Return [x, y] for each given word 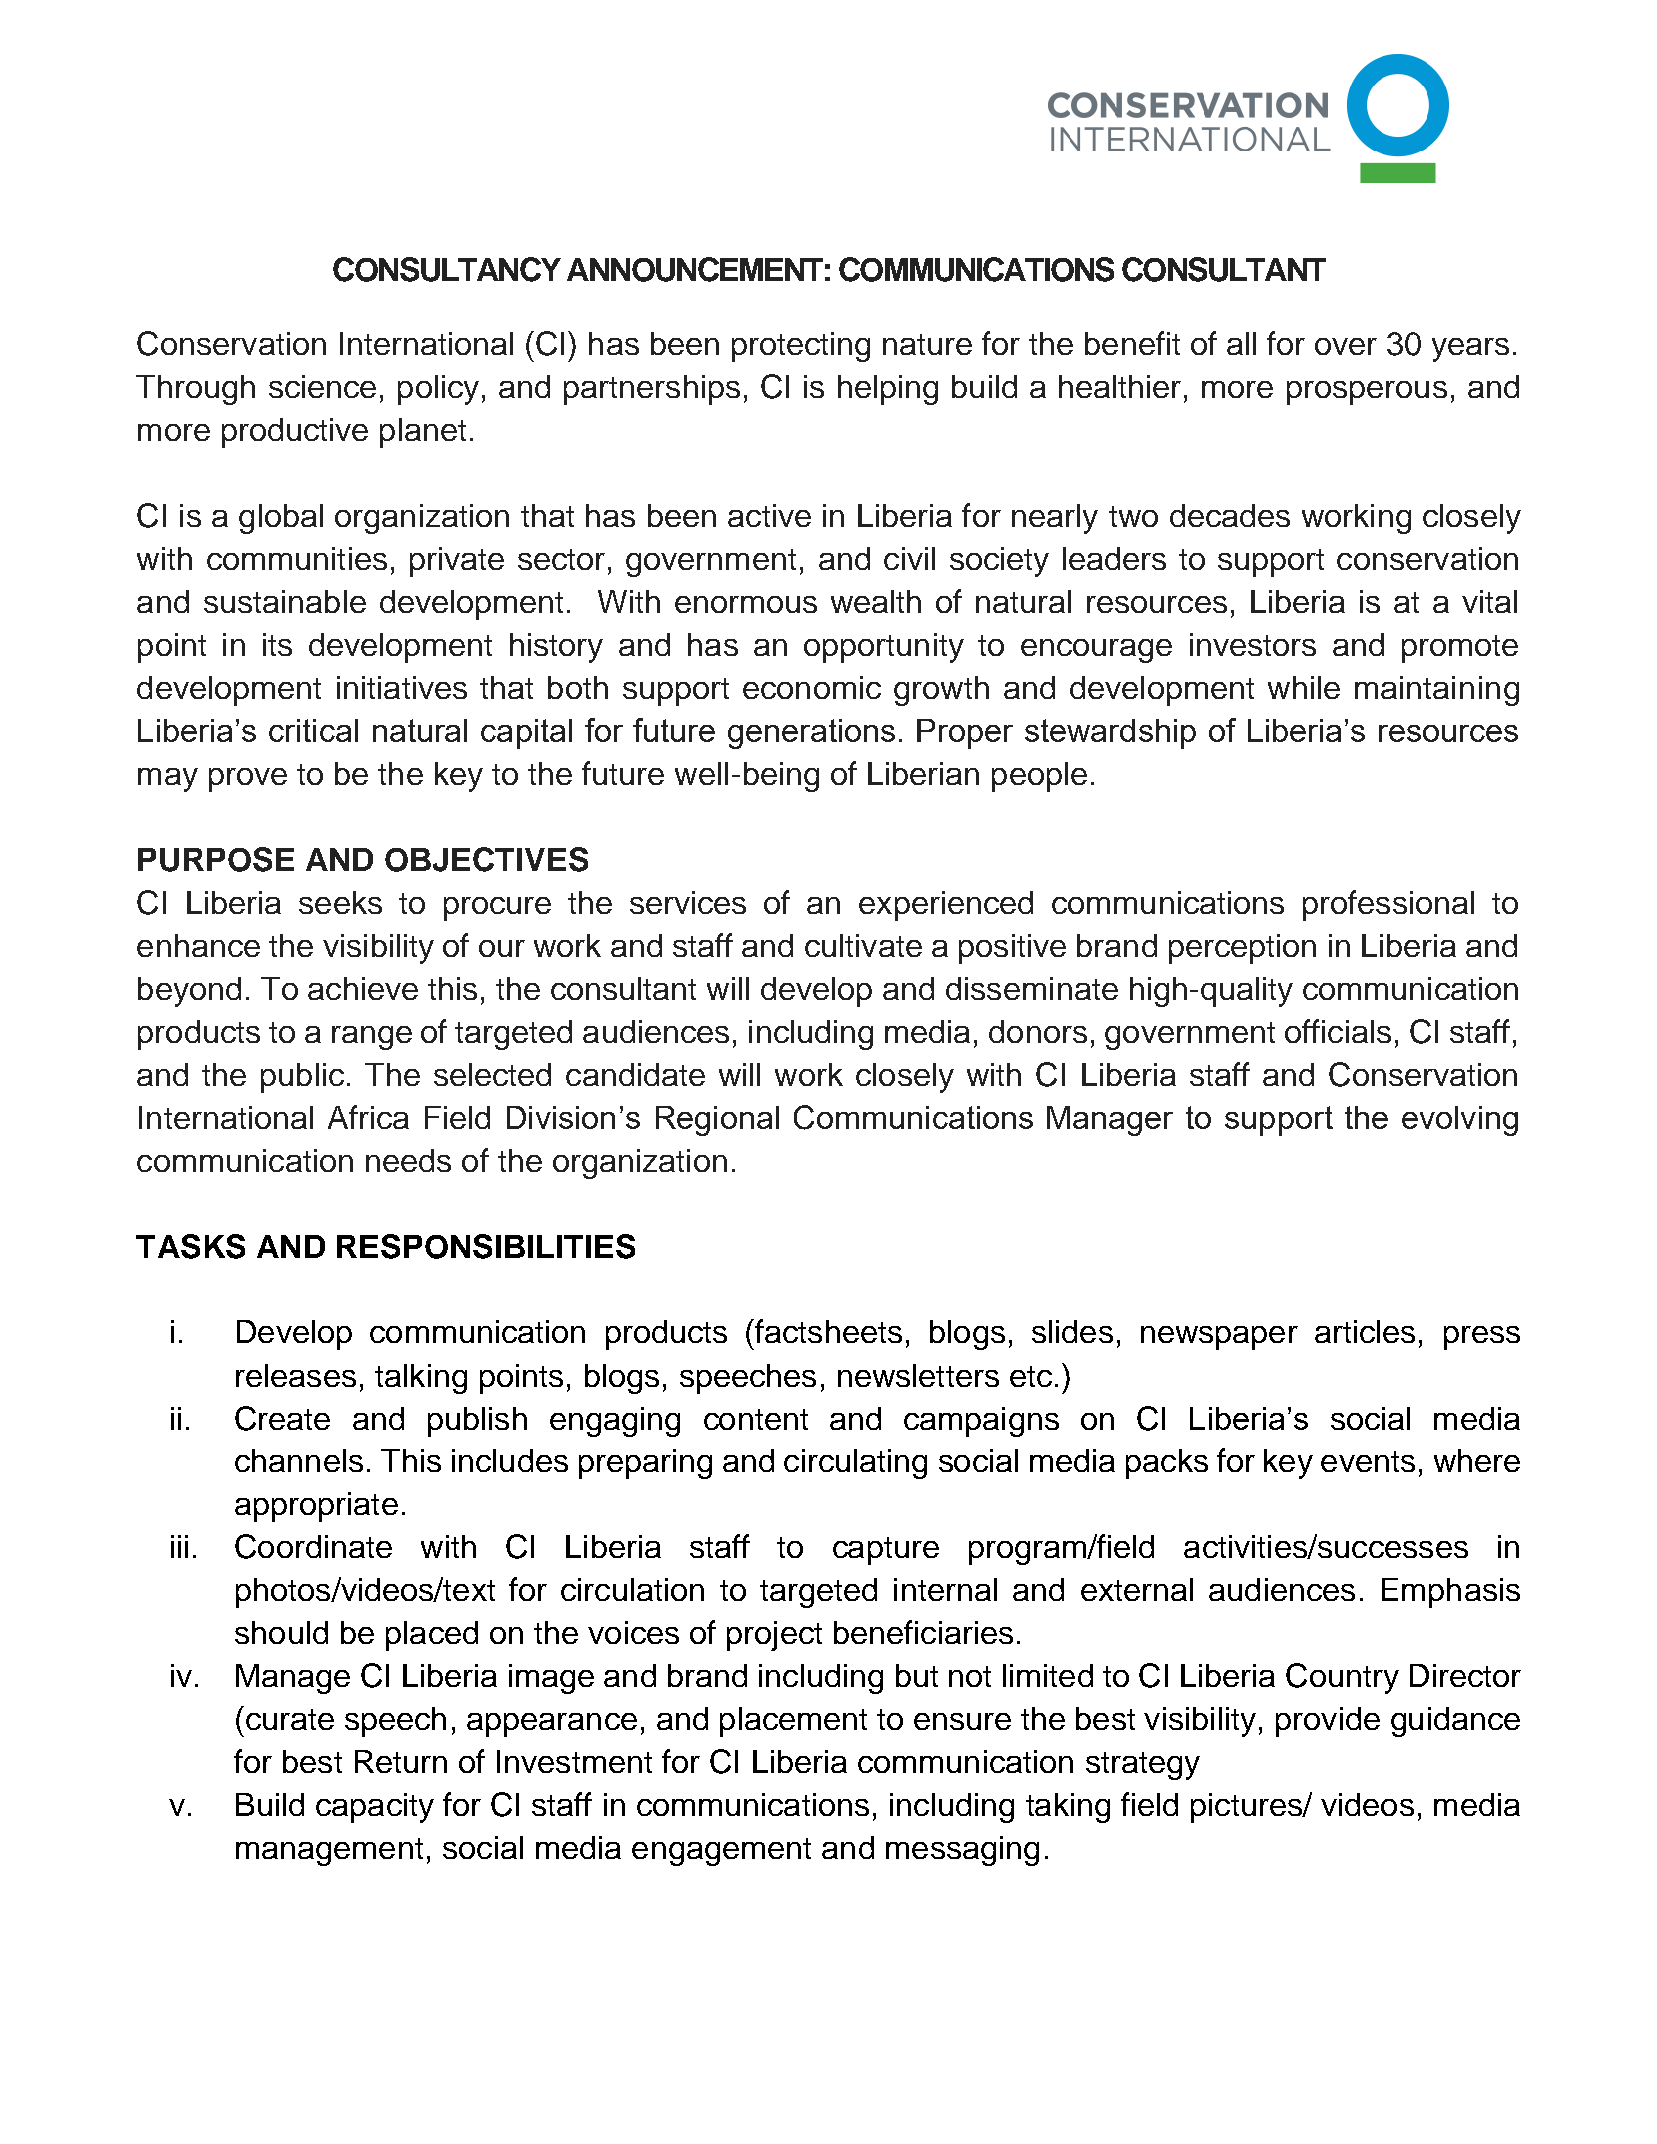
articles [1365, 1331]
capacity [375, 1808]
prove [248, 780]
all [1241, 343]
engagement [721, 1852]
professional [1388, 905]
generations [811, 734]
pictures [1247, 1808]
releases [296, 1375]
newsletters [918, 1375]
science [322, 386]
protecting [801, 347]
